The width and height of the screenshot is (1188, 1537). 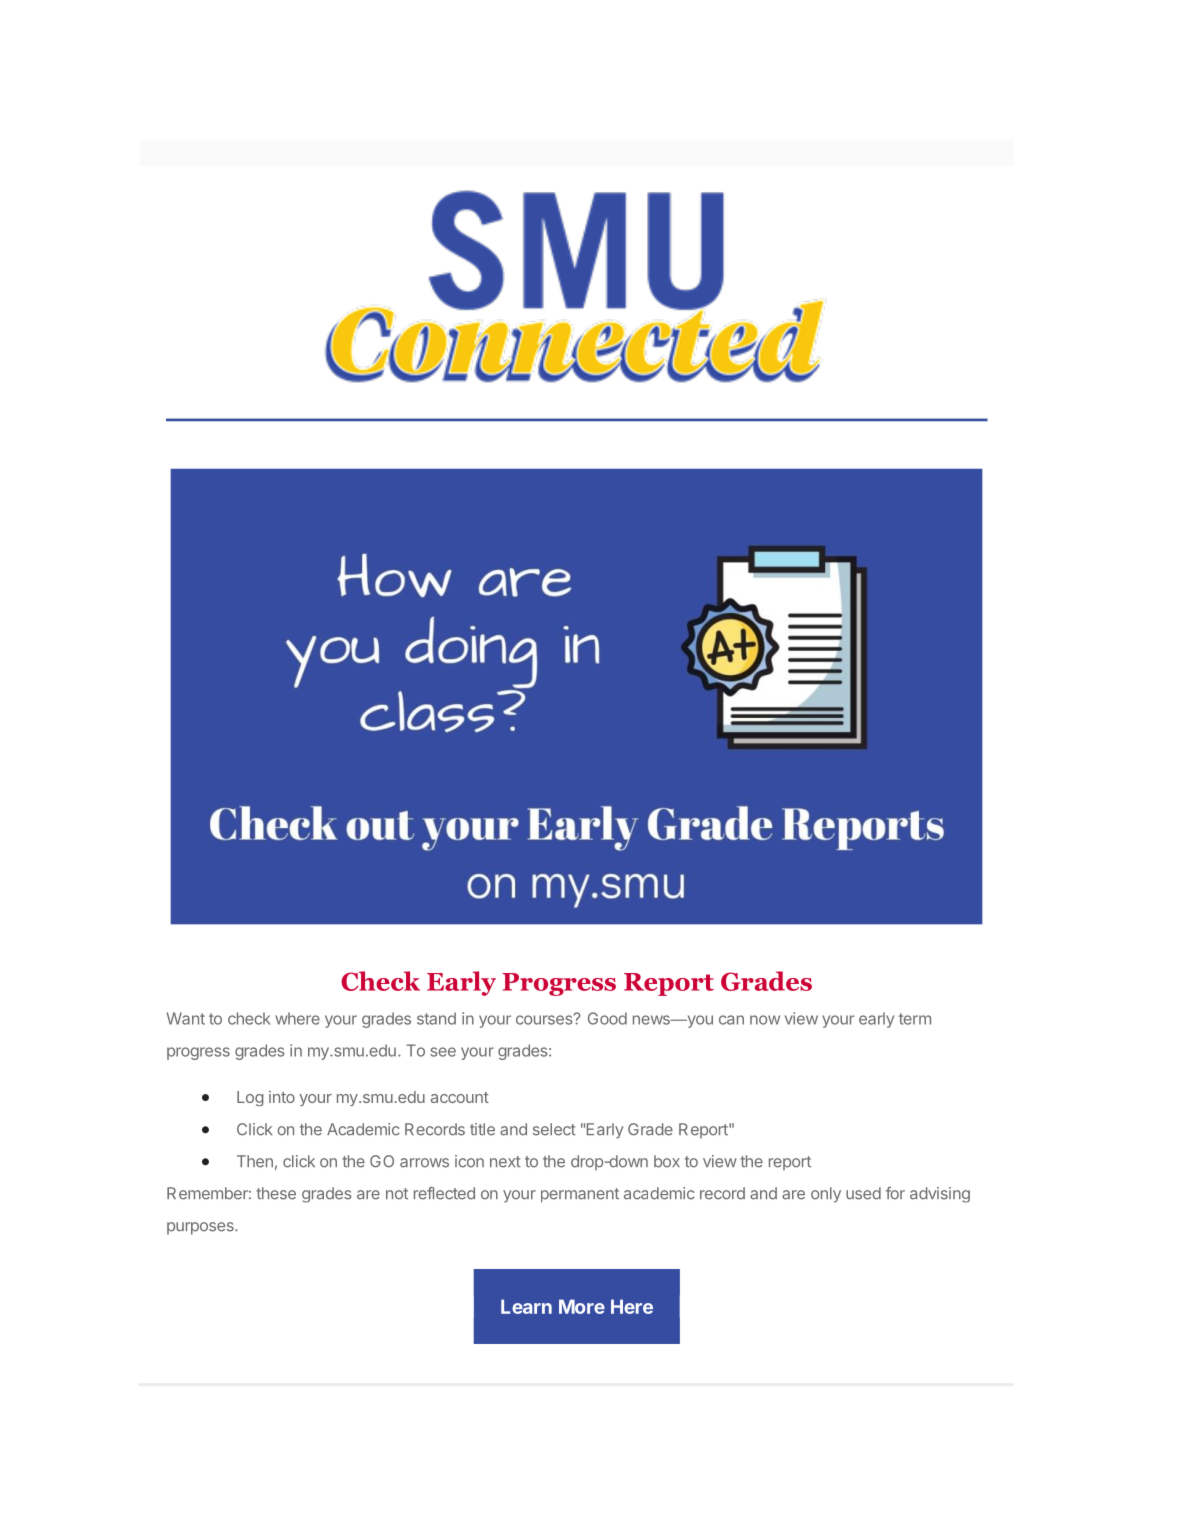 What do you see at coordinates (582, 1306) in the screenshot?
I see `More` at bounding box center [582, 1306].
